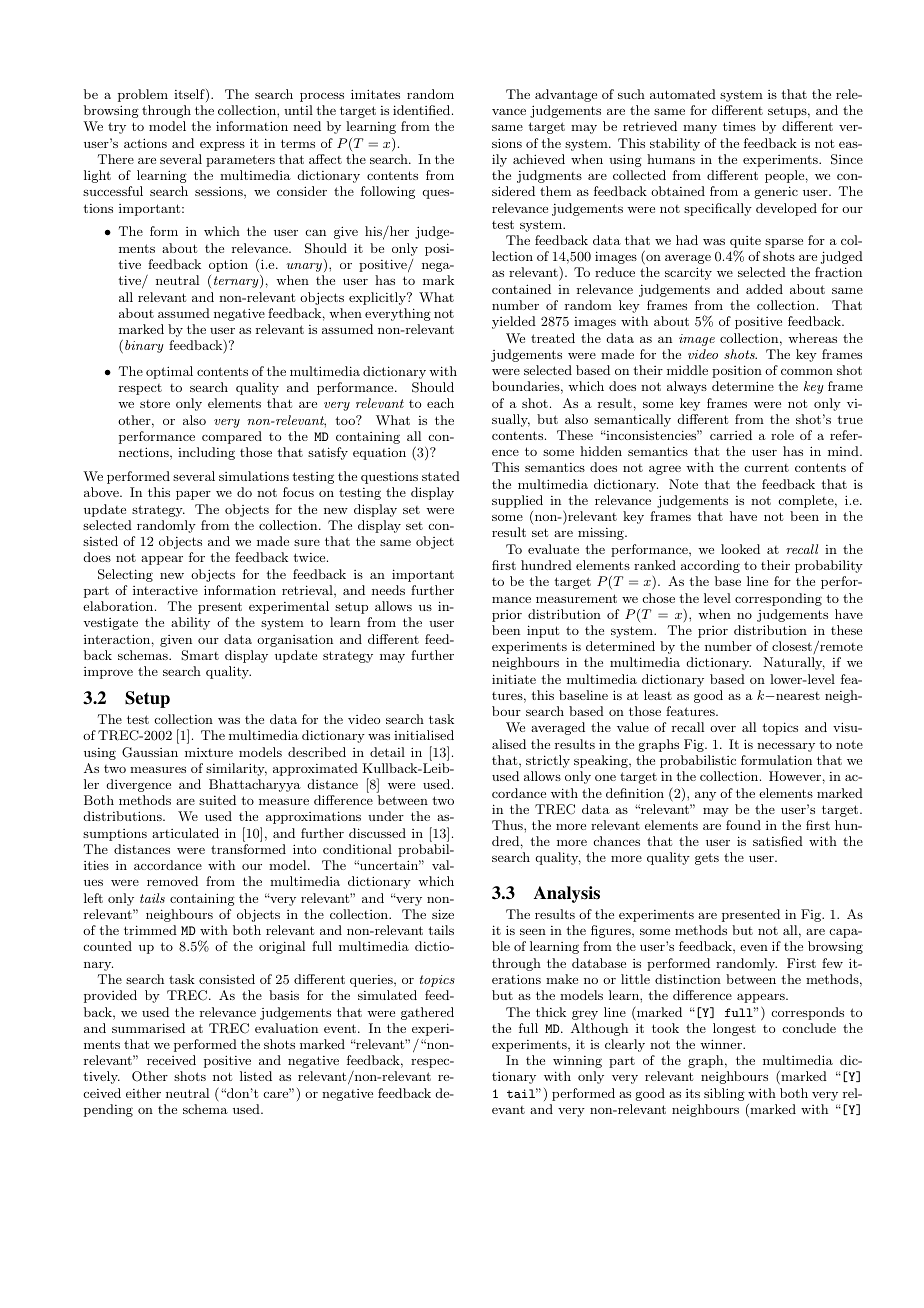 Image resolution: width=924 pixels, height=1308 pixels. Describe the element at coordinates (190, 95) in the screenshot. I see `itself` at that location.
